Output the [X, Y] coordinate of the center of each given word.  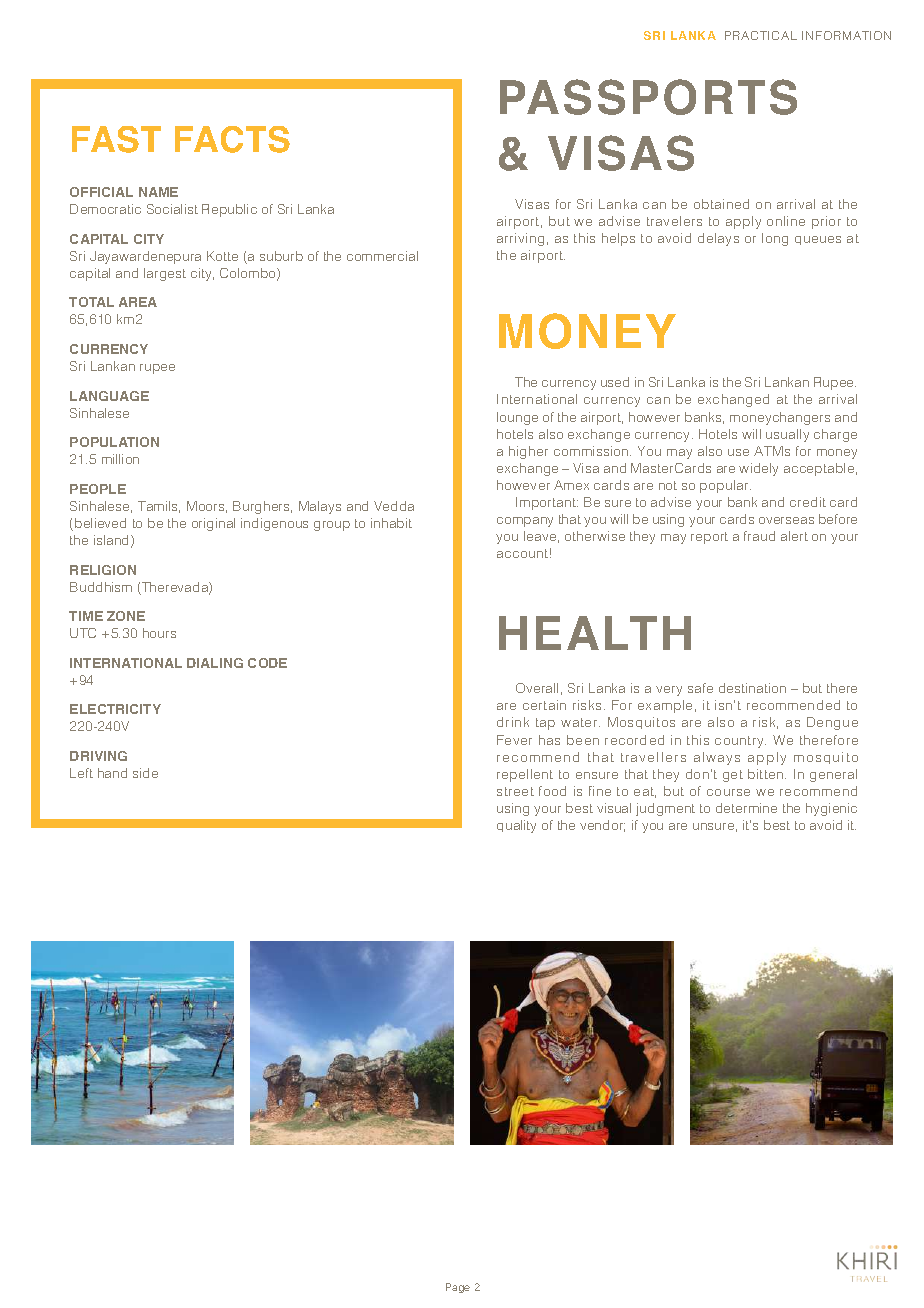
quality [516, 826]
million [120, 459]
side [145, 773]
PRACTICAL [761, 35]
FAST [116, 139]
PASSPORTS [648, 97]
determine [746, 808]
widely [758, 469]
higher [528, 452]
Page [458, 1288]
